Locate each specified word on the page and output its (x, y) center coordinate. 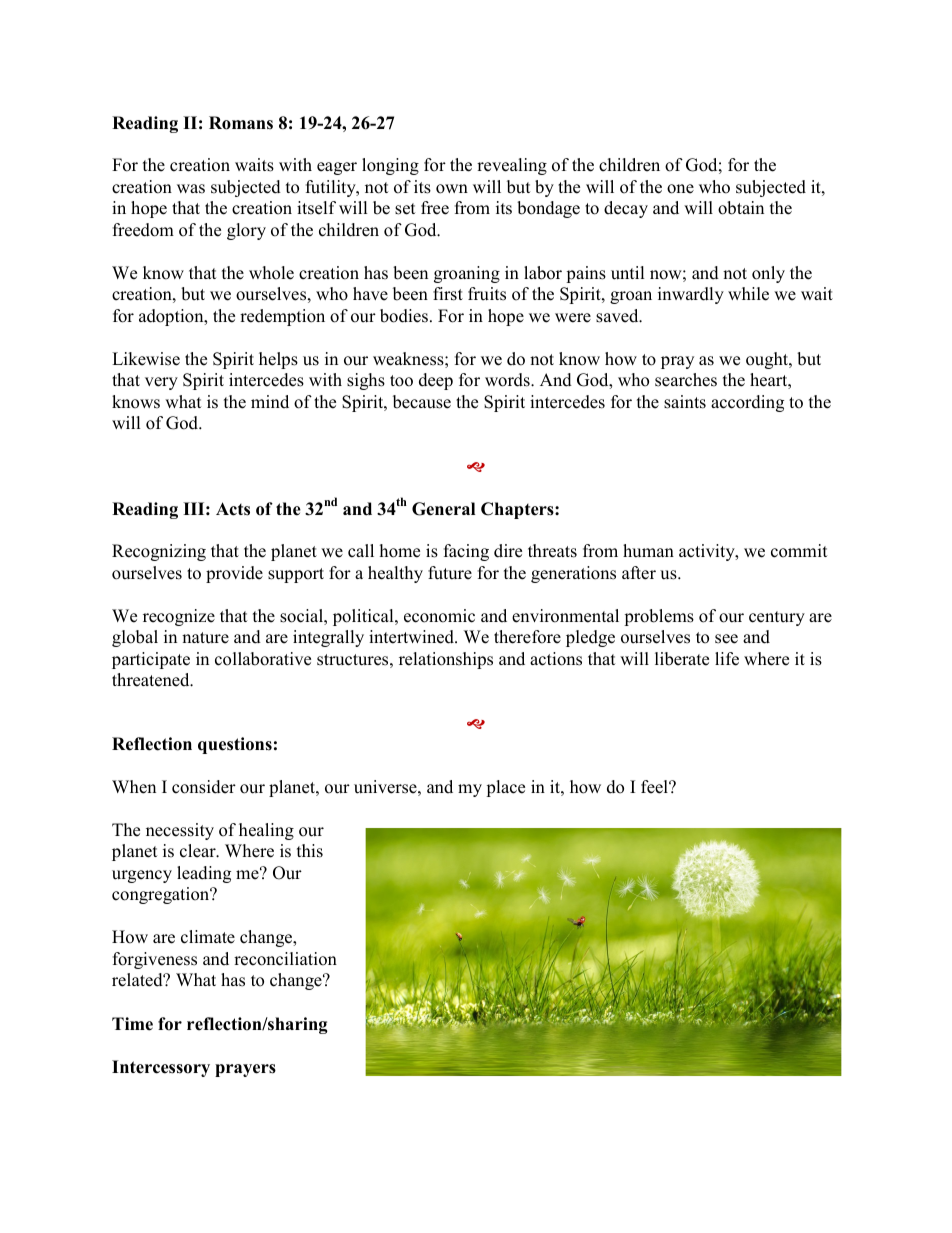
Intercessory (161, 1068)
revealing (512, 166)
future (450, 573)
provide (234, 574)
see (726, 639)
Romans (241, 123)
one (680, 189)
